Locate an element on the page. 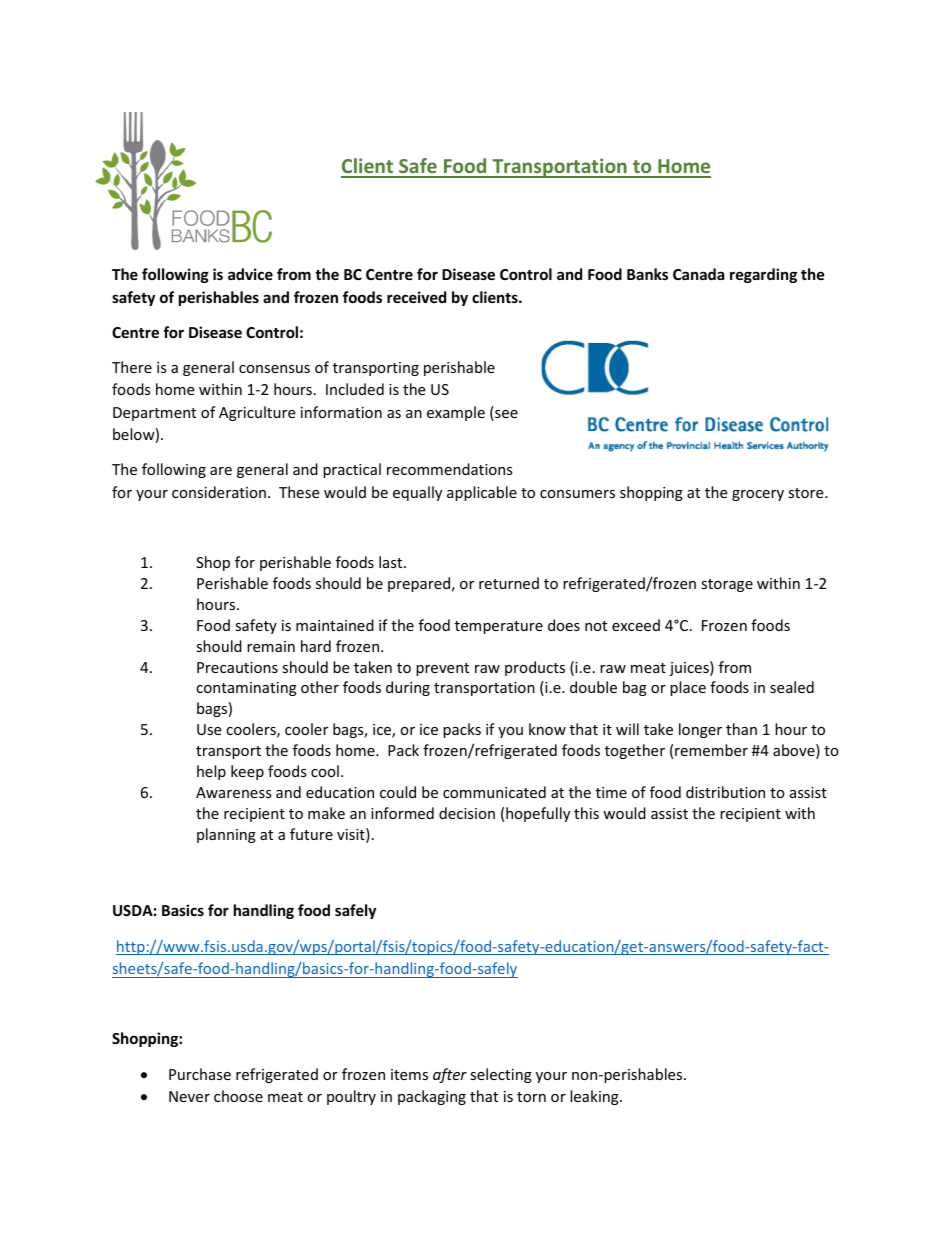  applicable is located at coordinates (482, 493).
